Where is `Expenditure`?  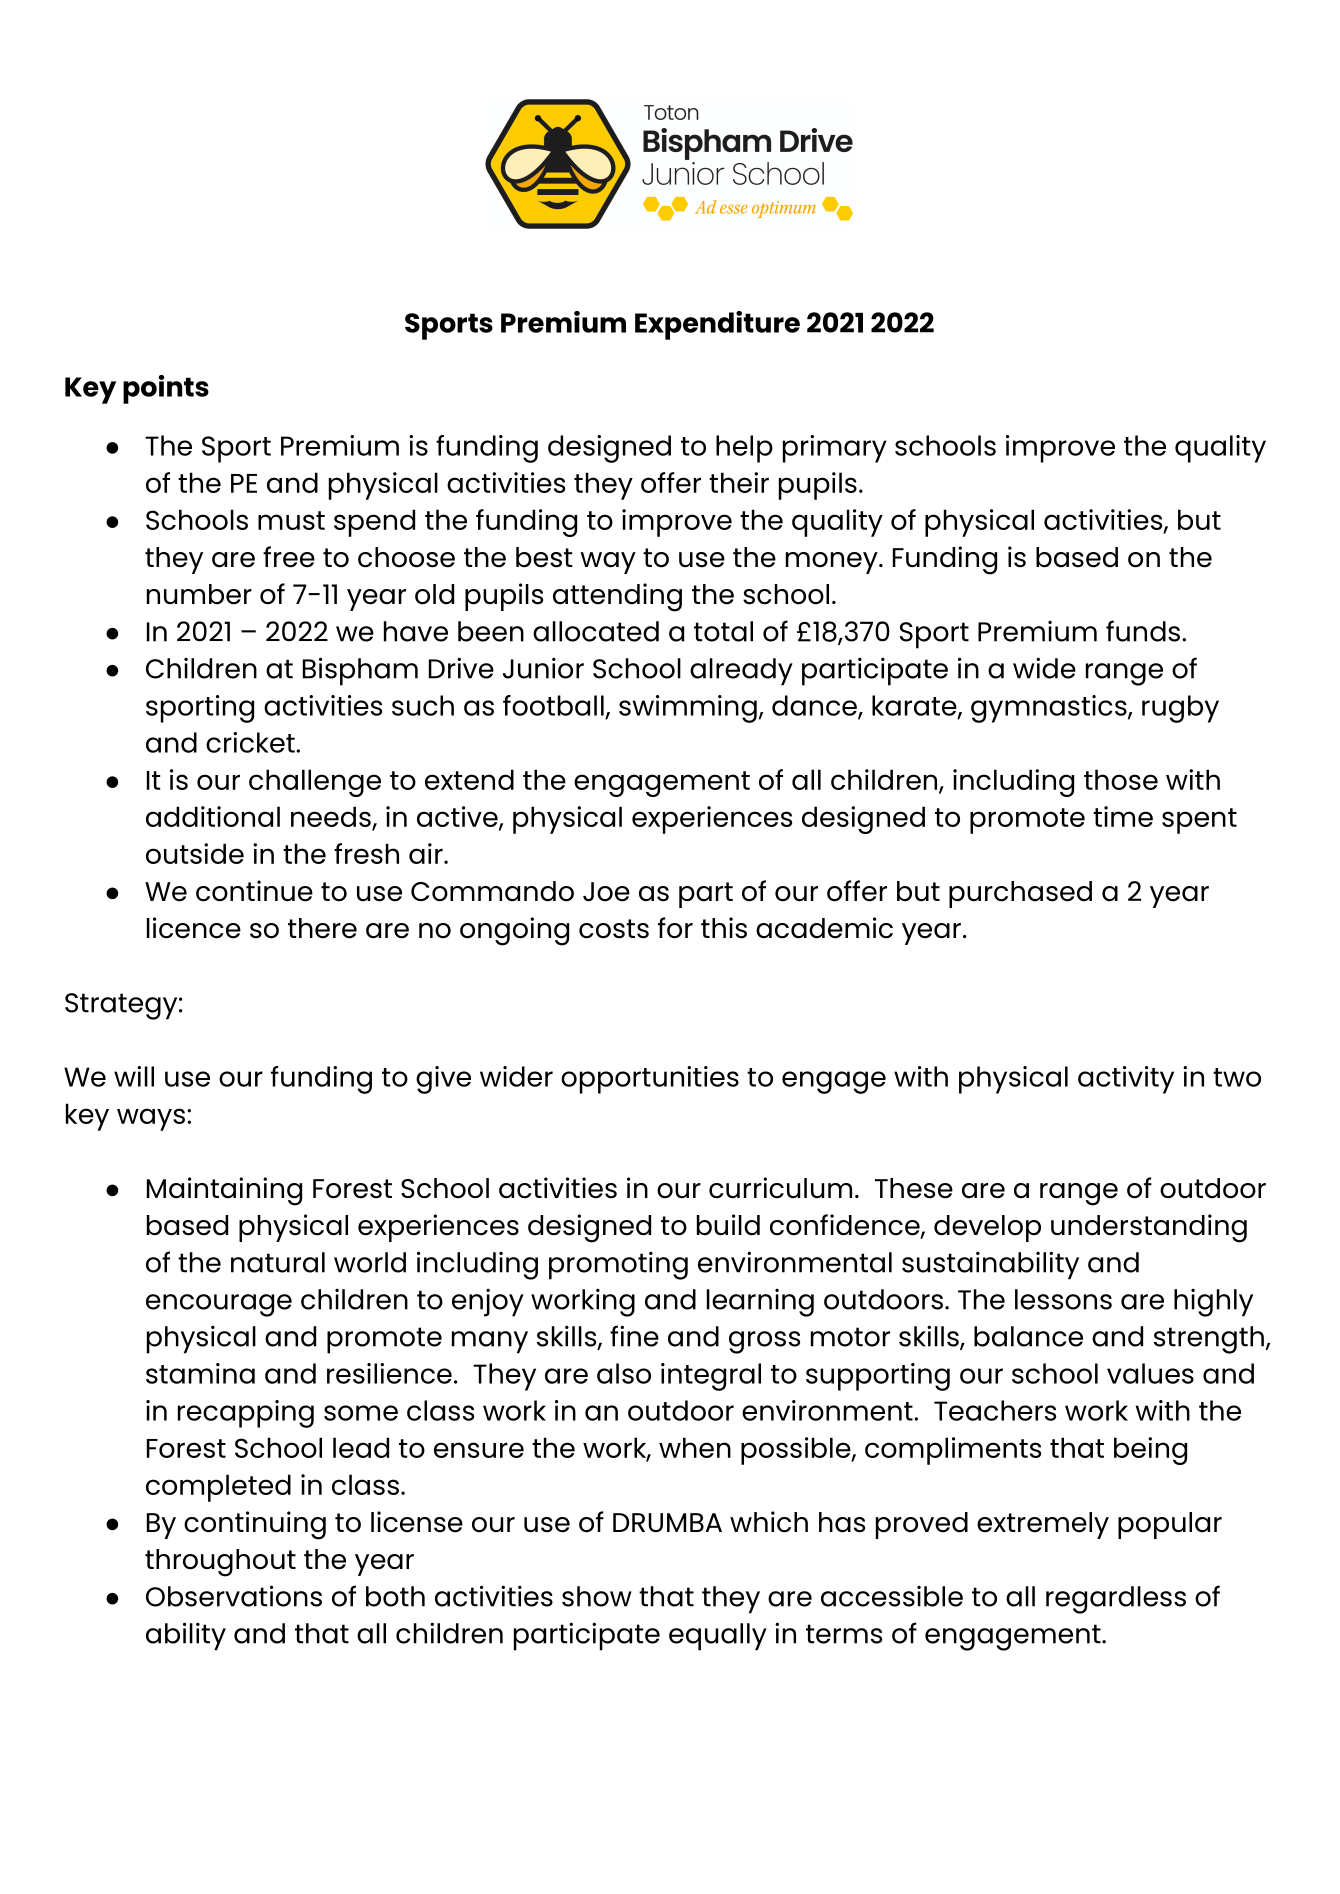
Expenditure is located at coordinates (717, 325).
